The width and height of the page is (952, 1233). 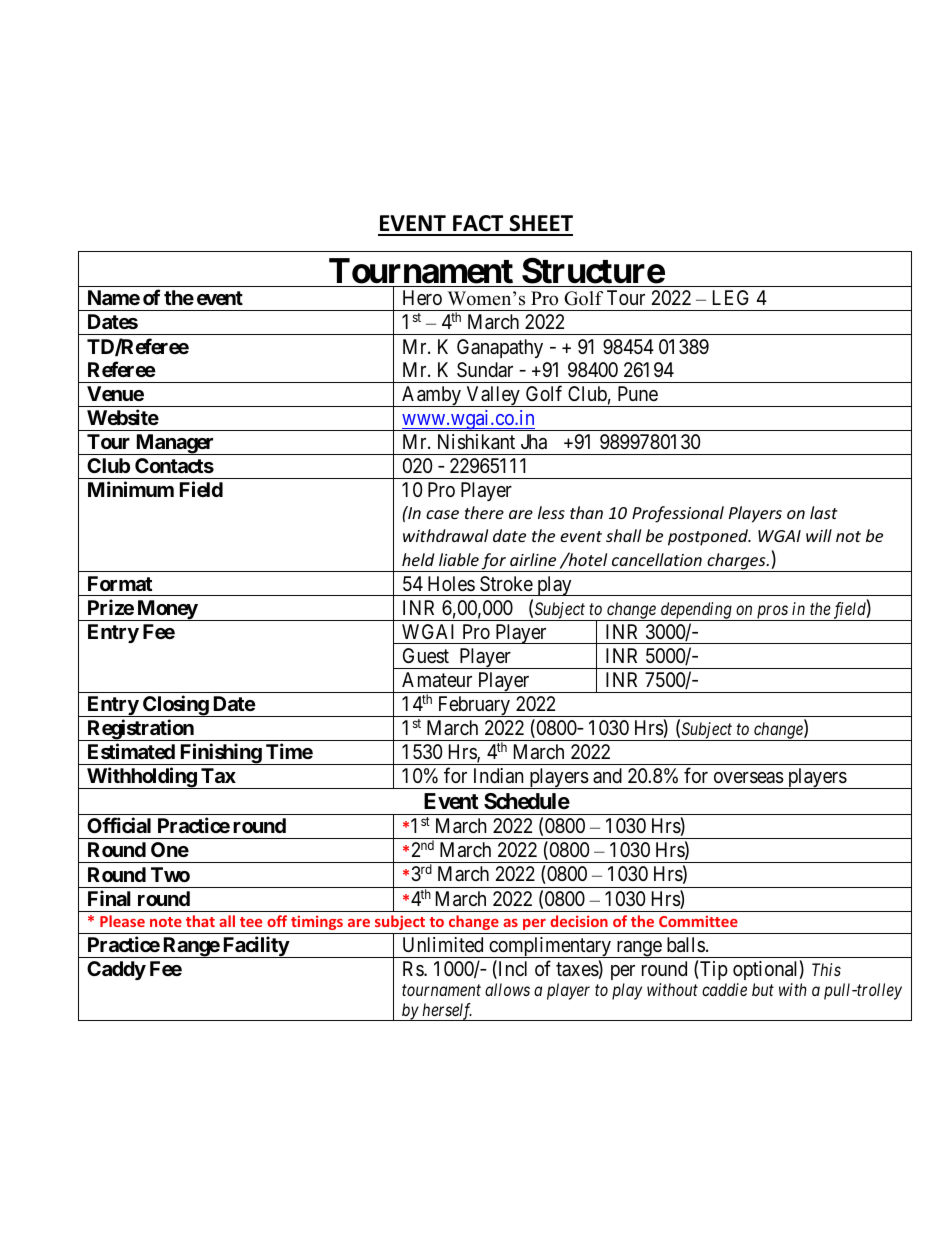 I want to click on LEG, so click(x=731, y=297).
